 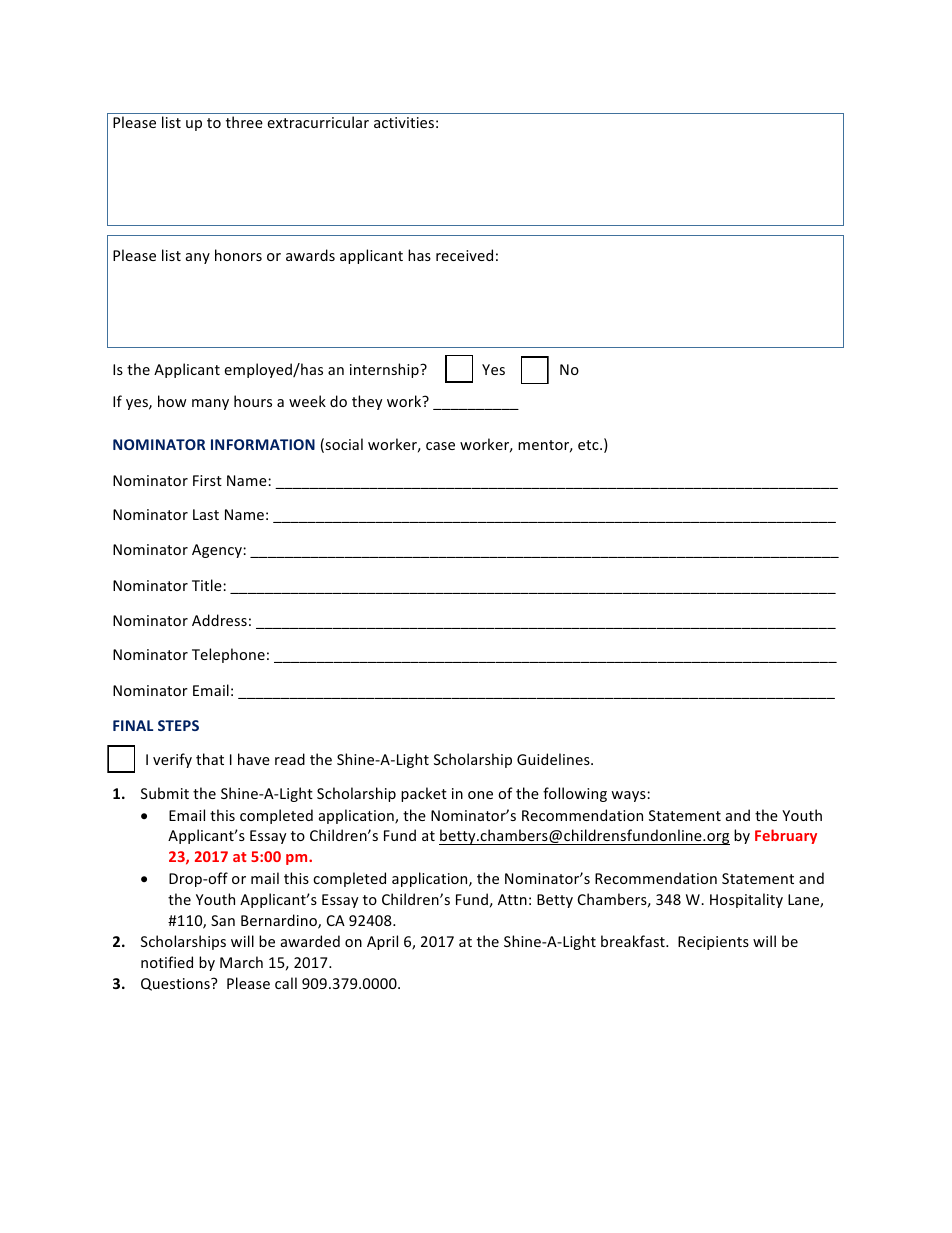 What do you see at coordinates (210, 759) in the document?
I see `that` at bounding box center [210, 759].
